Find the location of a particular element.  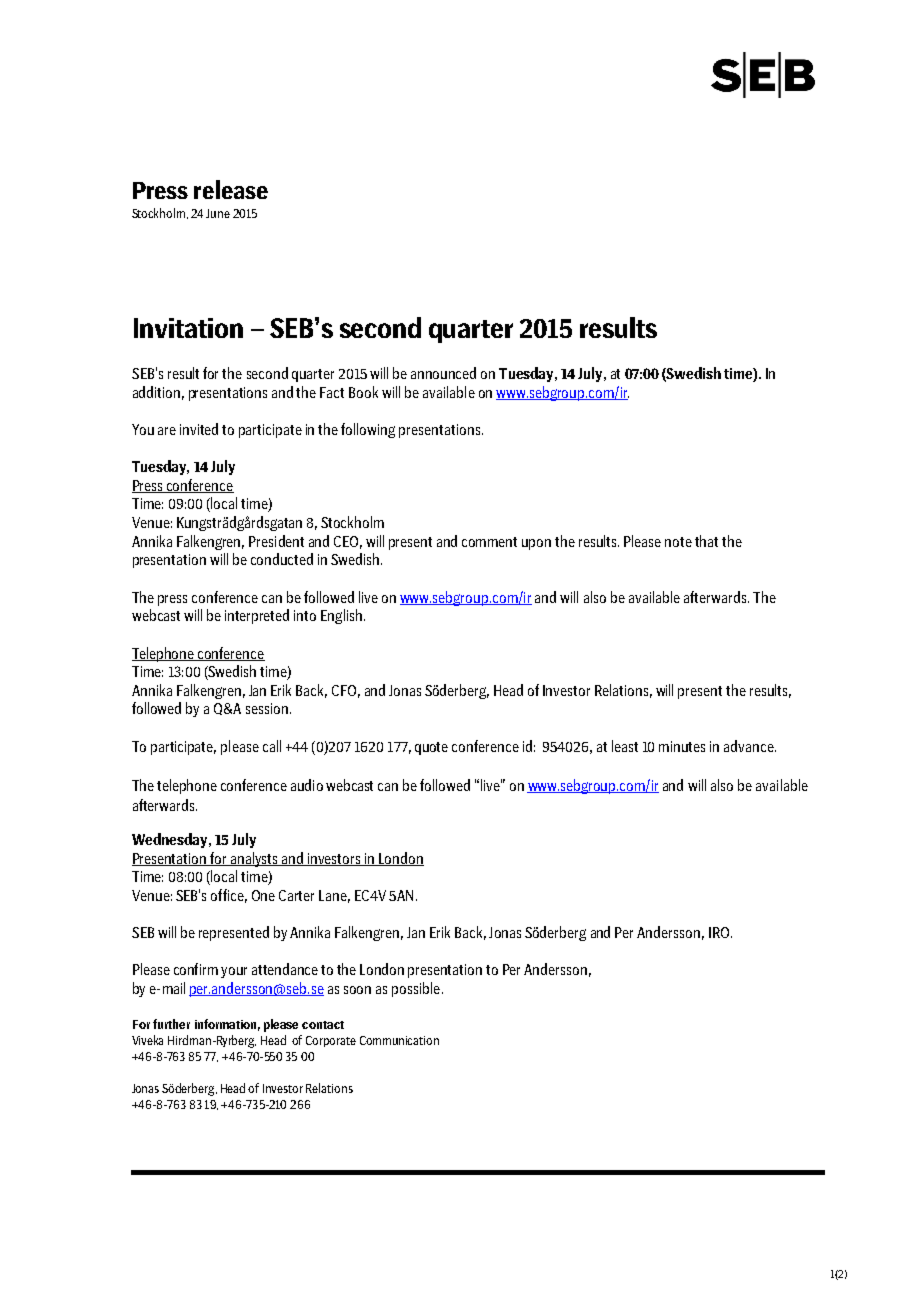

June is located at coordinates (218, 213).
